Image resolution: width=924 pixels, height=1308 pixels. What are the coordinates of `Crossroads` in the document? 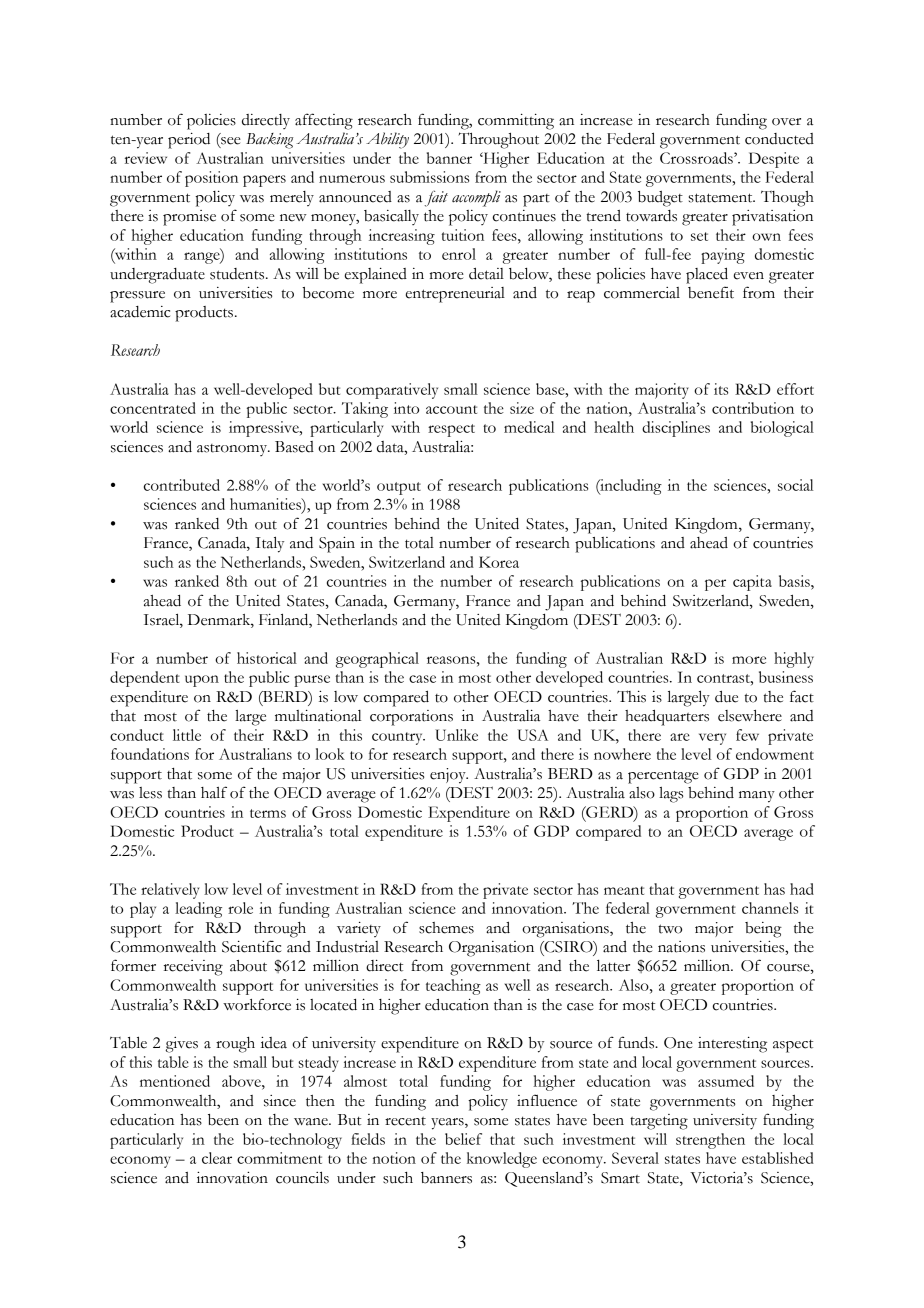 It's located at (697, 158).
